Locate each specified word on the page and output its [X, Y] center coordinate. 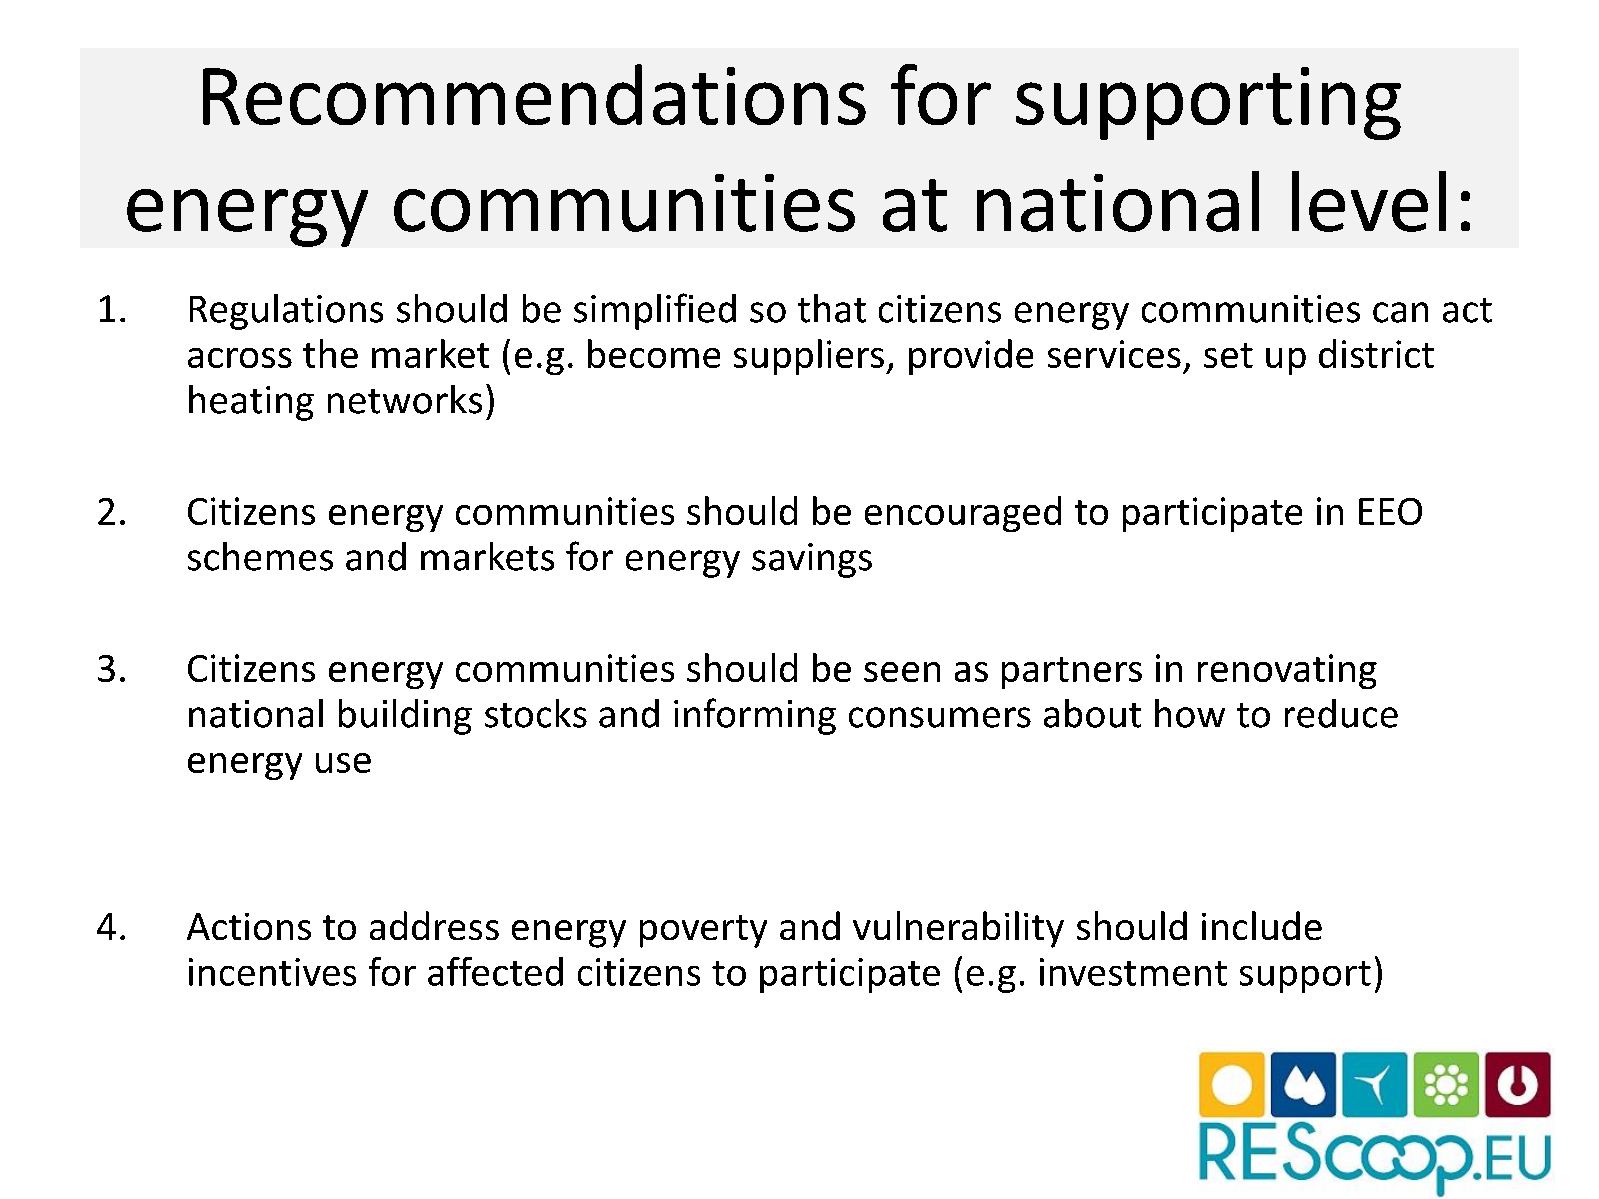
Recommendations [534, 94]
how [1190, 713]
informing [755, 716]
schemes [260, 556]
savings [812, 560]
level [1369, 201]
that [832, 308]
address [434, 925]
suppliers [809, 357]
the [330, 353]
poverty [703, 931]
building [405, 717]
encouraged [963, 514]
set [1228, 355]
